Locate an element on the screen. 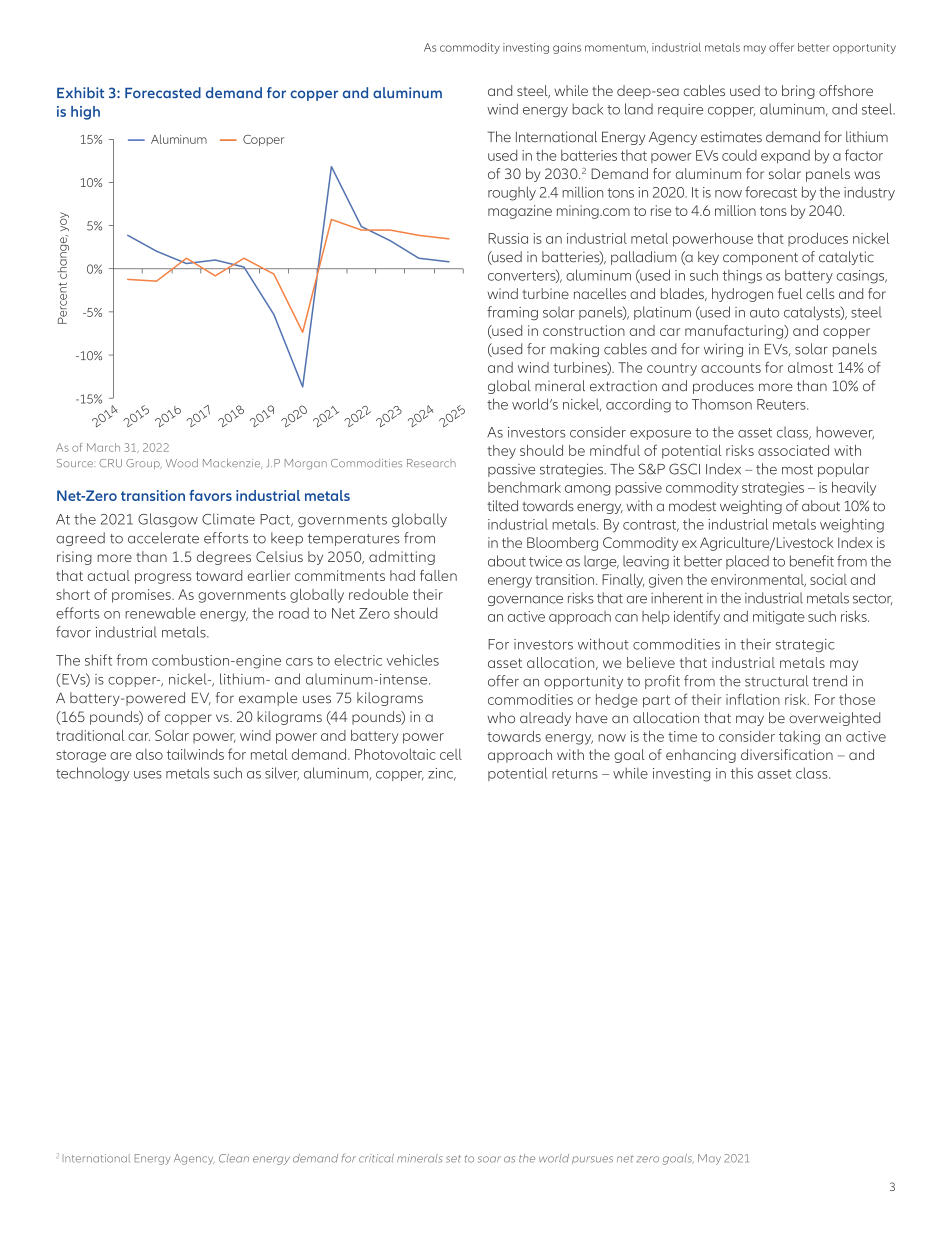 The height and width of the screenshot is (1233, 952). Clean is located at coordinates (234, 1158).
